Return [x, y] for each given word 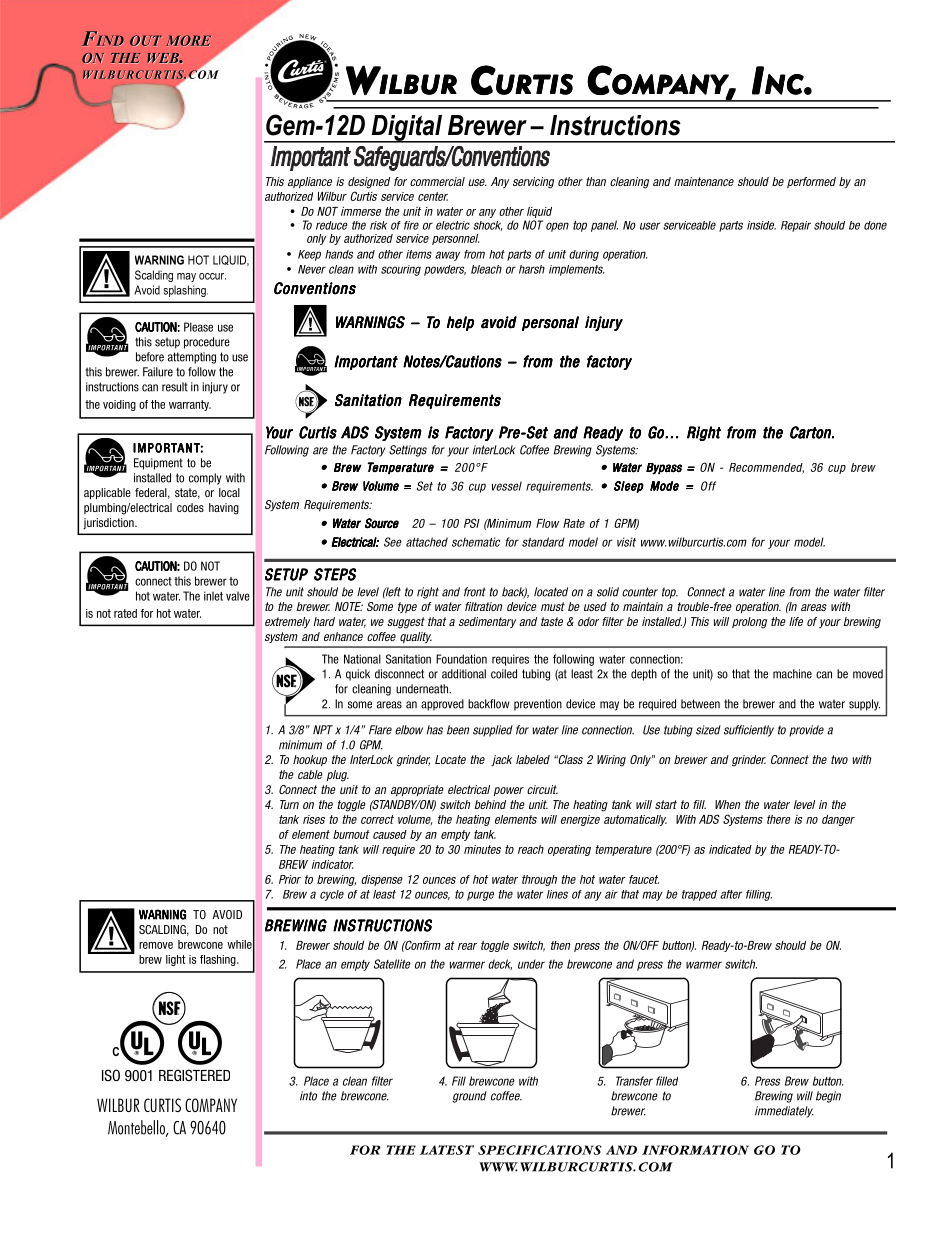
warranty [190, 405]
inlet [213, 596]
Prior [290, 879]
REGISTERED [194, 1075]
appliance [310, 182]
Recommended [766, 468]
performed [811, 182]
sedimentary [487, 622]
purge [480, 896]
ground [469, 1097]
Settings [408, 451]
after [731, 894]
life [796, 621]
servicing [533, 183]
